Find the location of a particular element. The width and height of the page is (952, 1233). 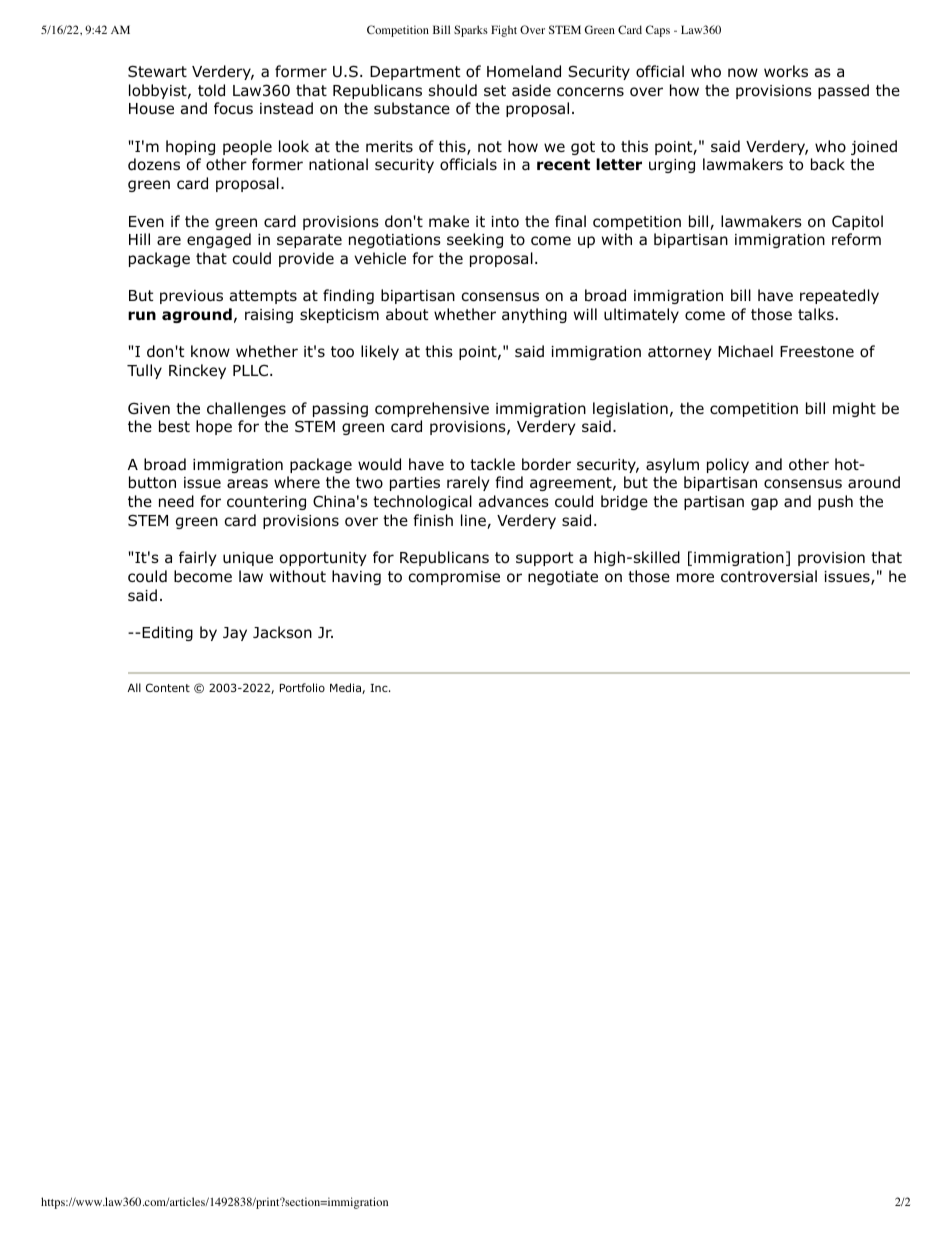

anything is located at coordinates (534, 315).
